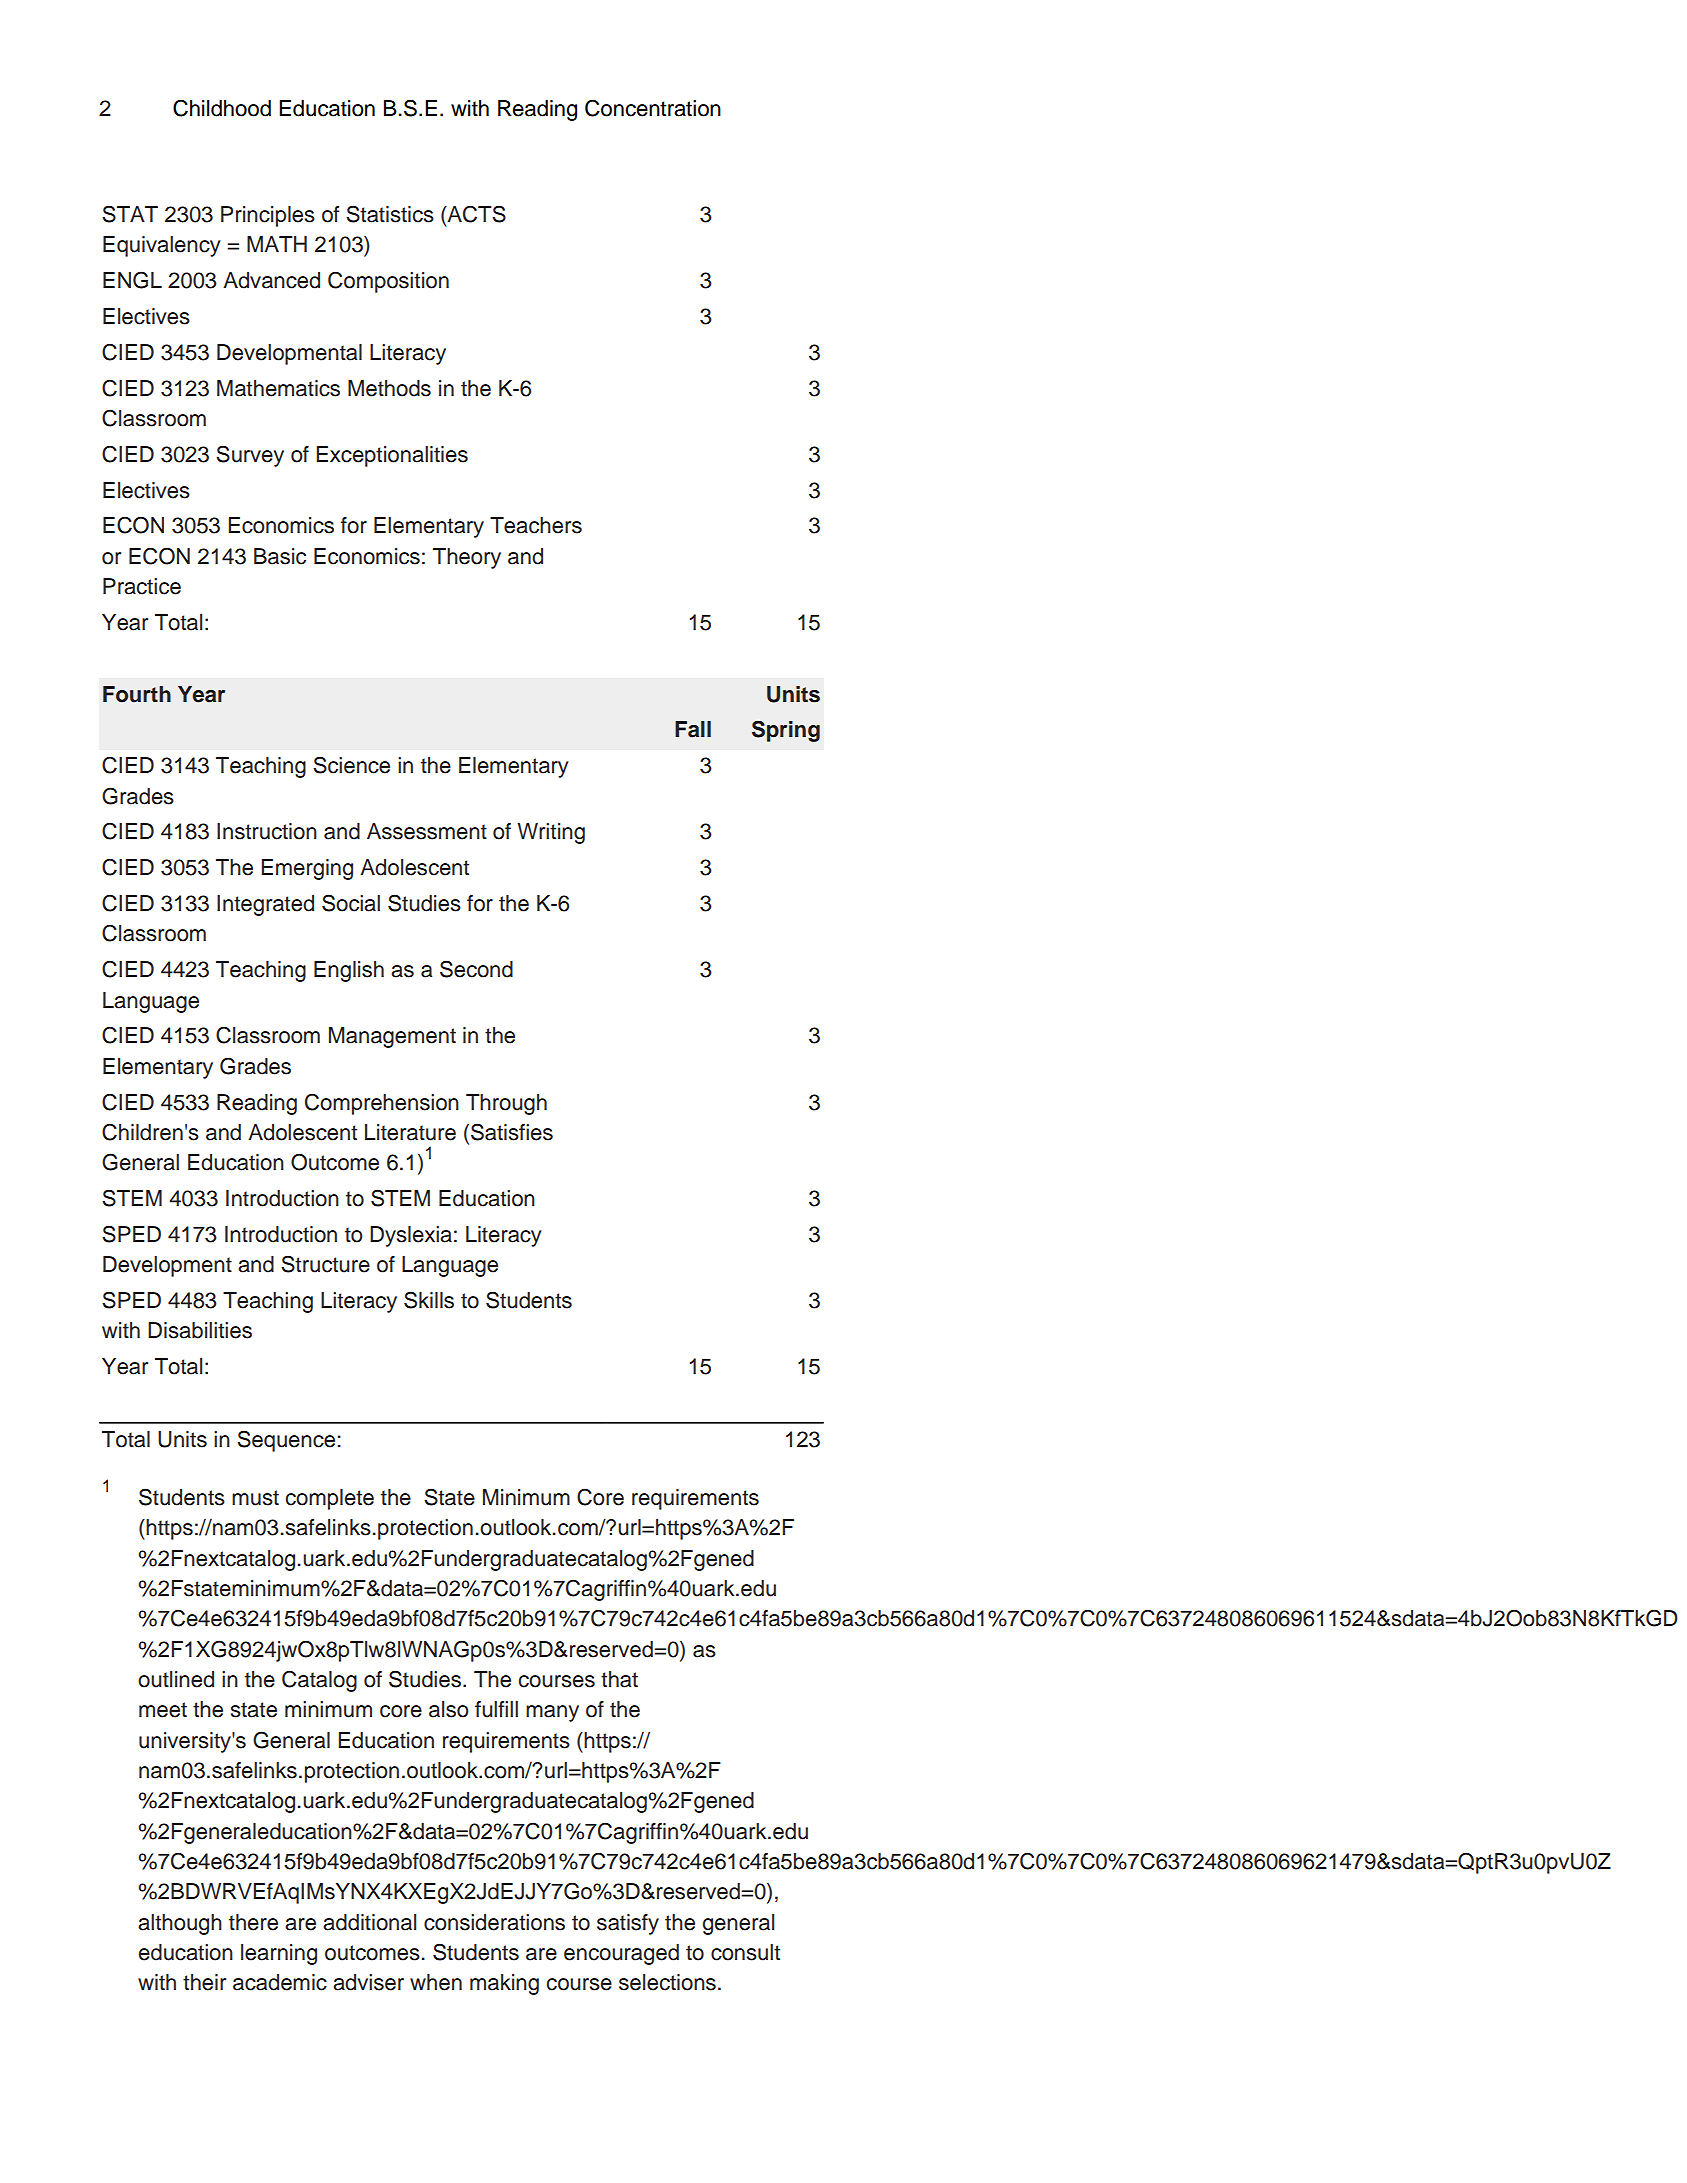 This screenshot has height=2183, width=1687. I want to click on Integrated, so click(265, 905).
